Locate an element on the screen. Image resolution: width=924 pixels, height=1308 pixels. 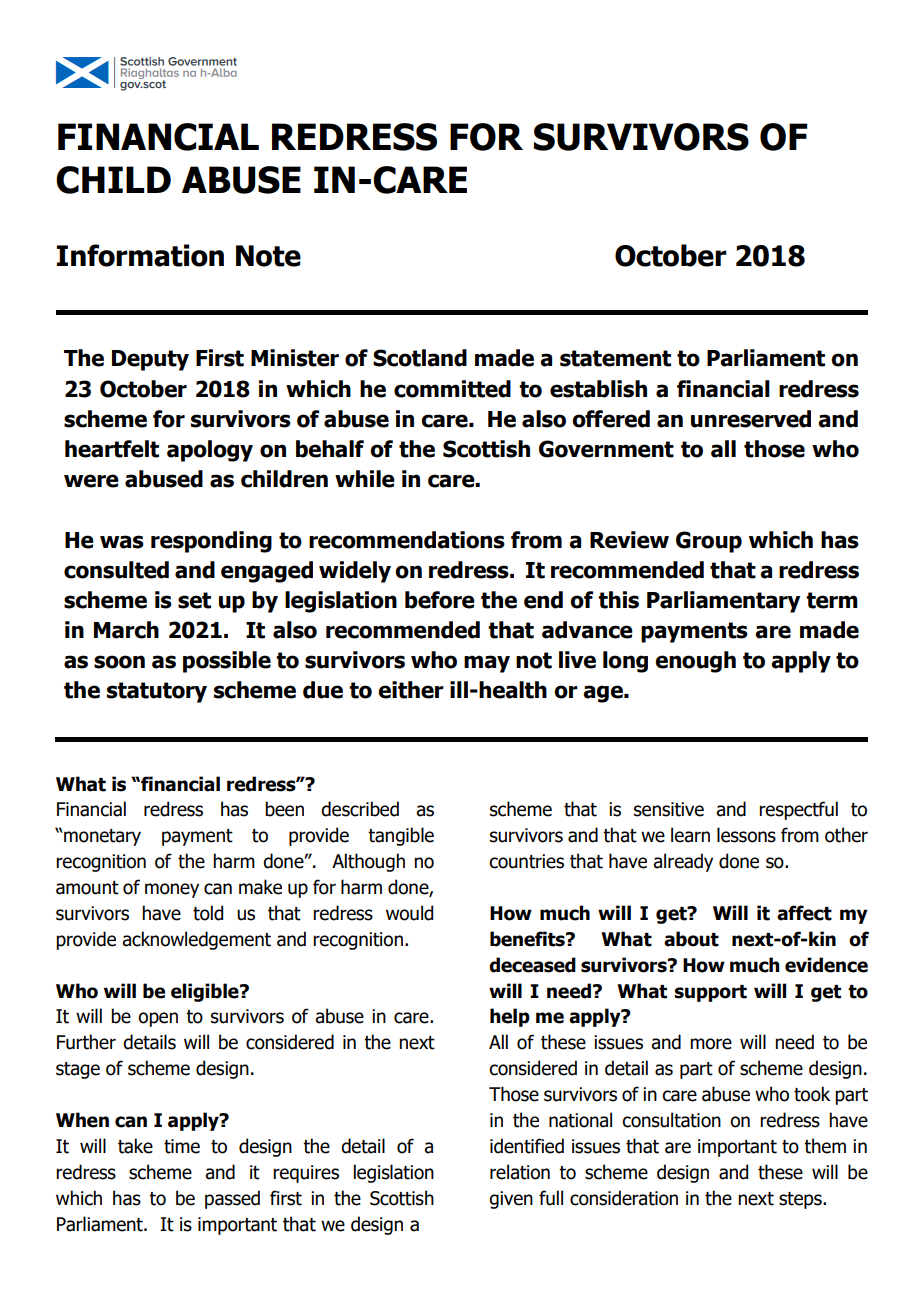
about is located at coordinates (691, 939).
